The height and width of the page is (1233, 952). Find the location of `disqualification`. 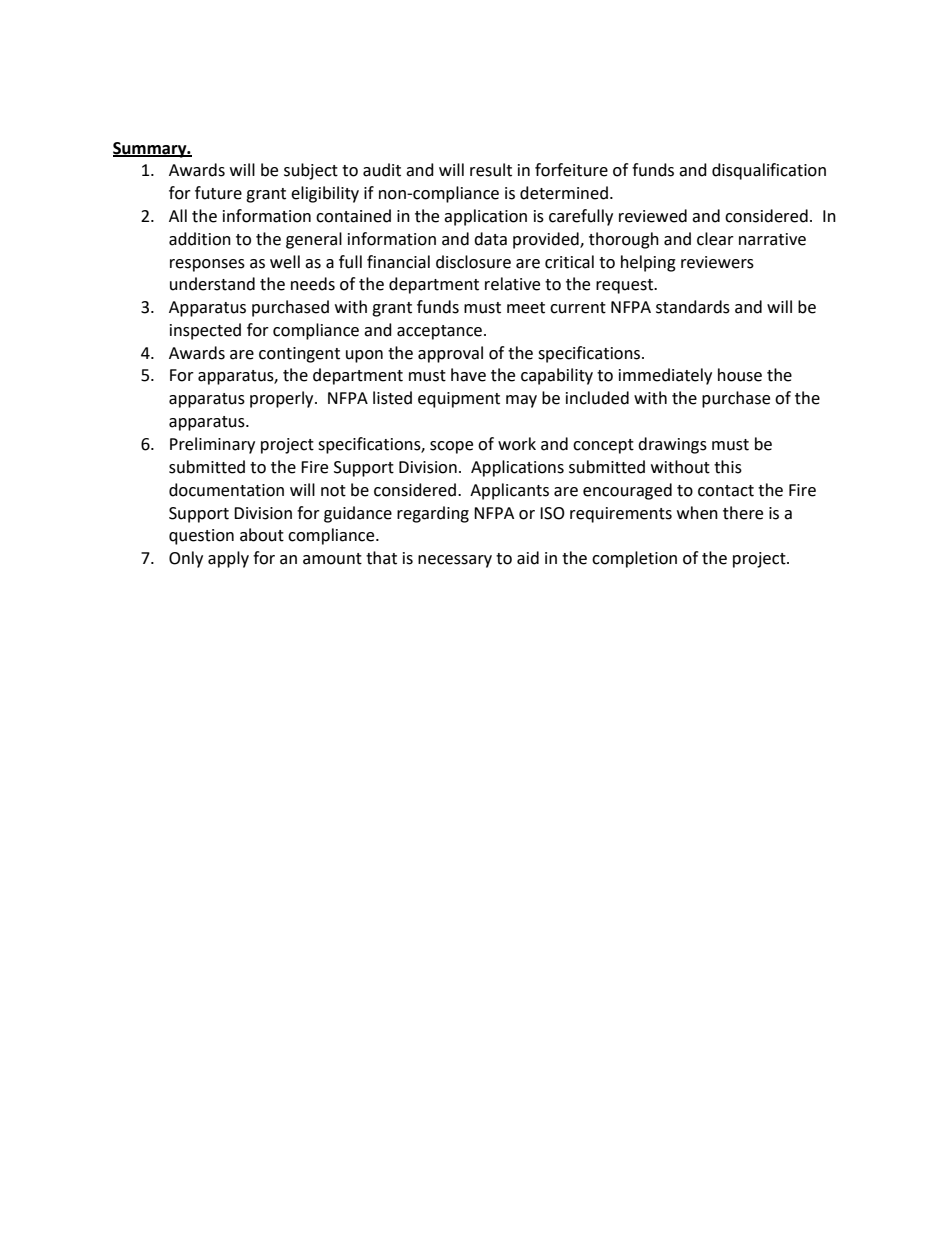

disqualification is located at coordinates (769, 171).
